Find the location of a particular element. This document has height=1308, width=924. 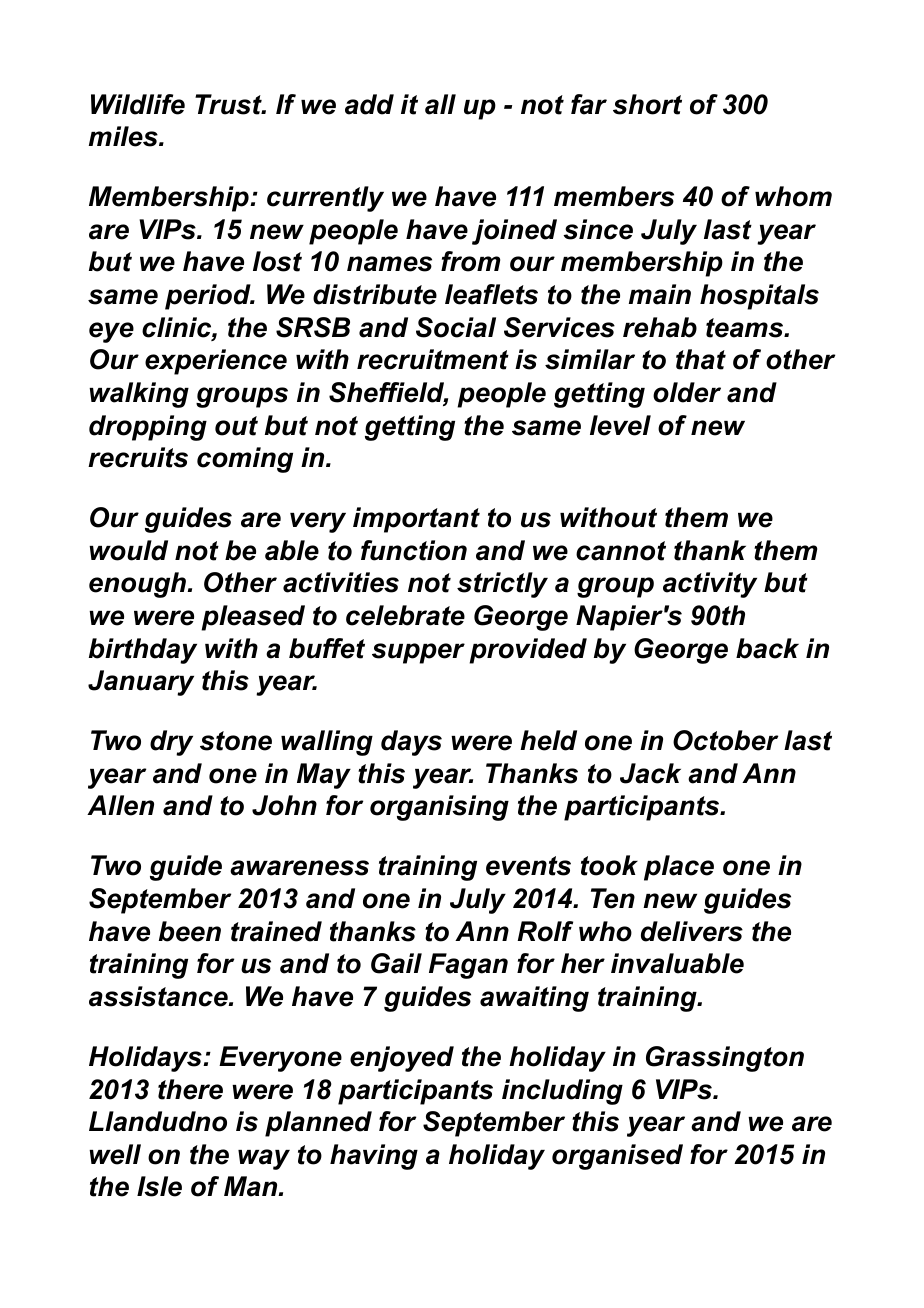

older is located at coordinates (687, 392).
